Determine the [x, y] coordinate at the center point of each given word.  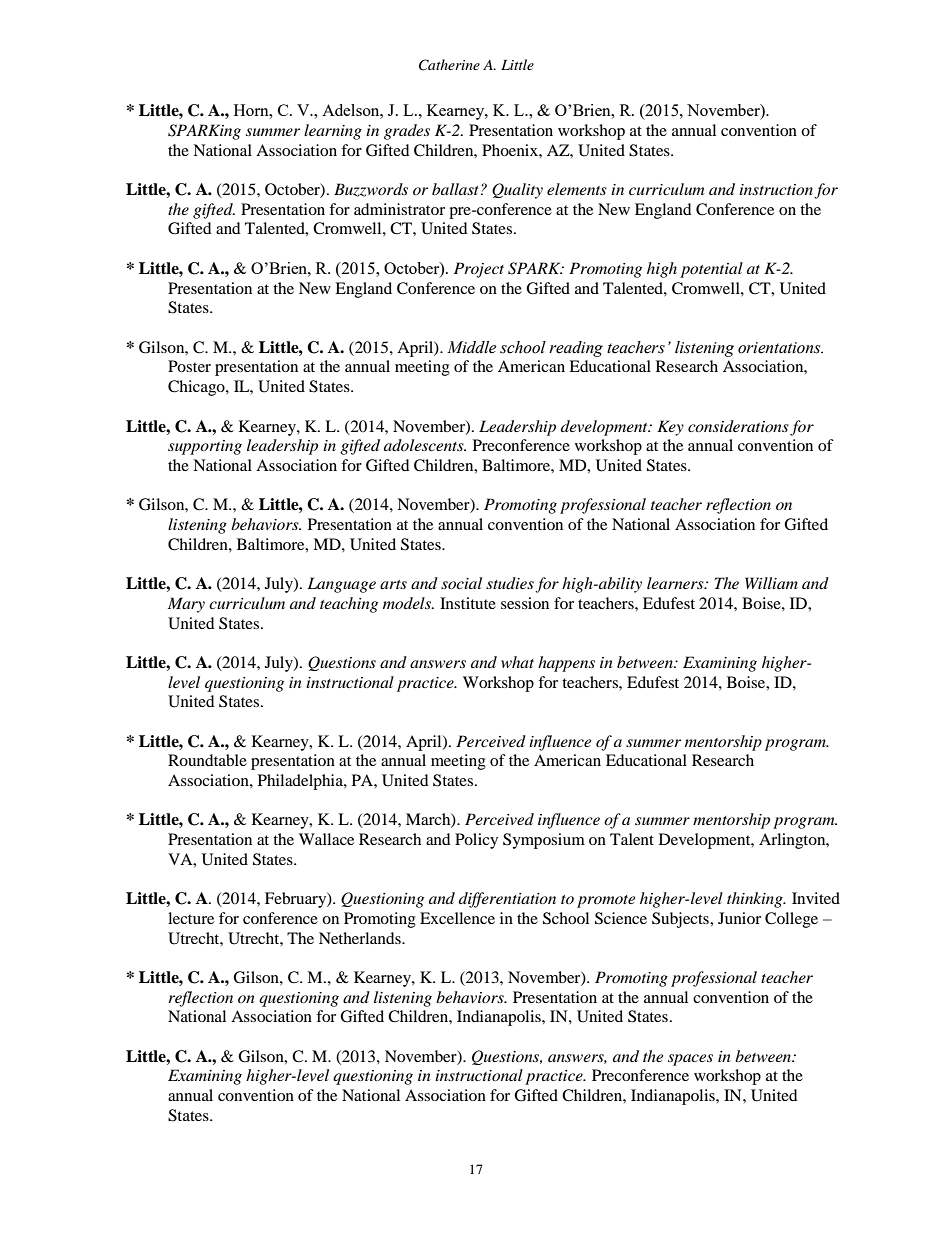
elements [577, 189]
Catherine [449, 65]
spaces [690, 1060]
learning [333, 132]
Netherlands [361, 938]
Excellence [457, 918]
